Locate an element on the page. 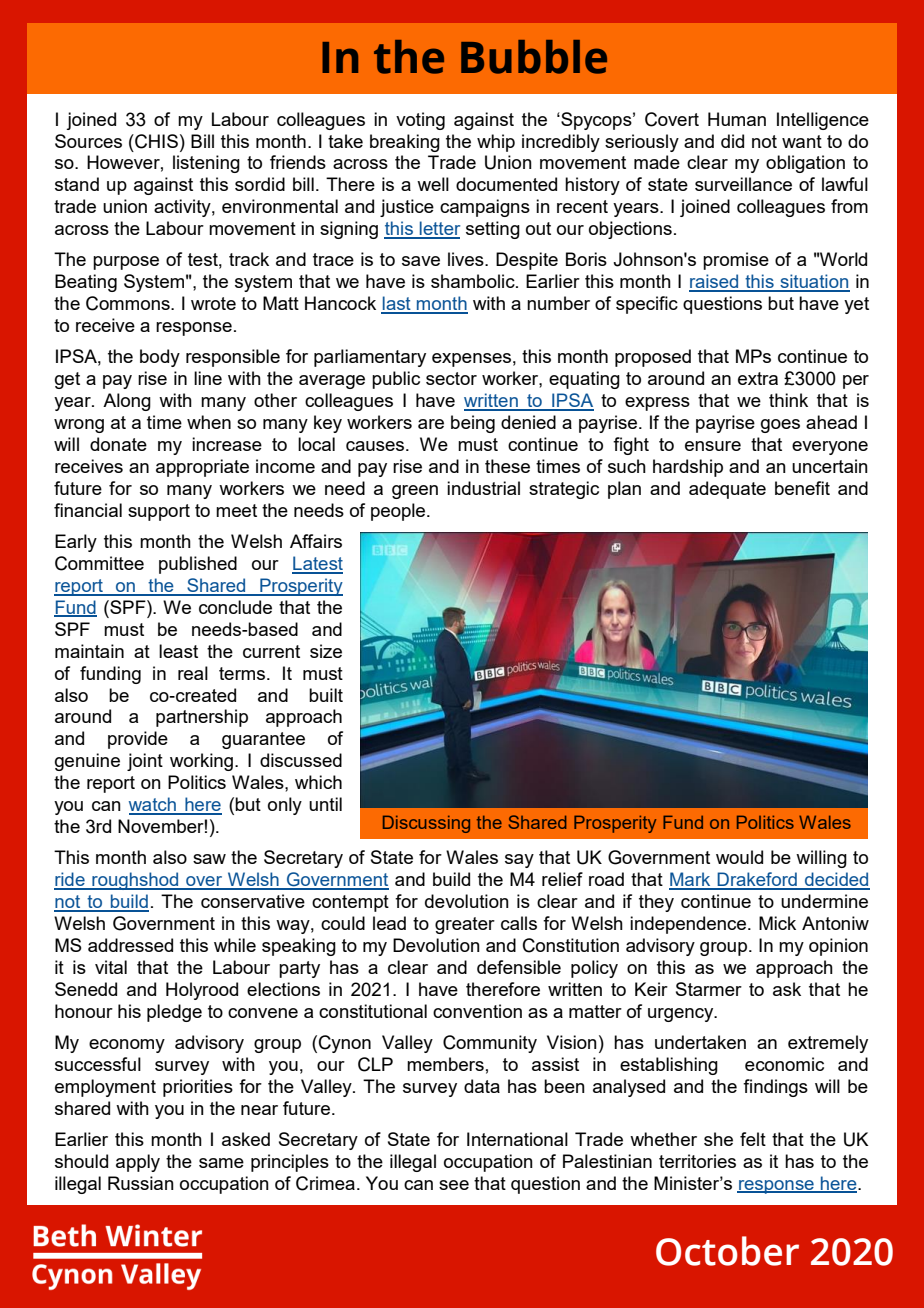  greater is located at coordinates (465, 925).
